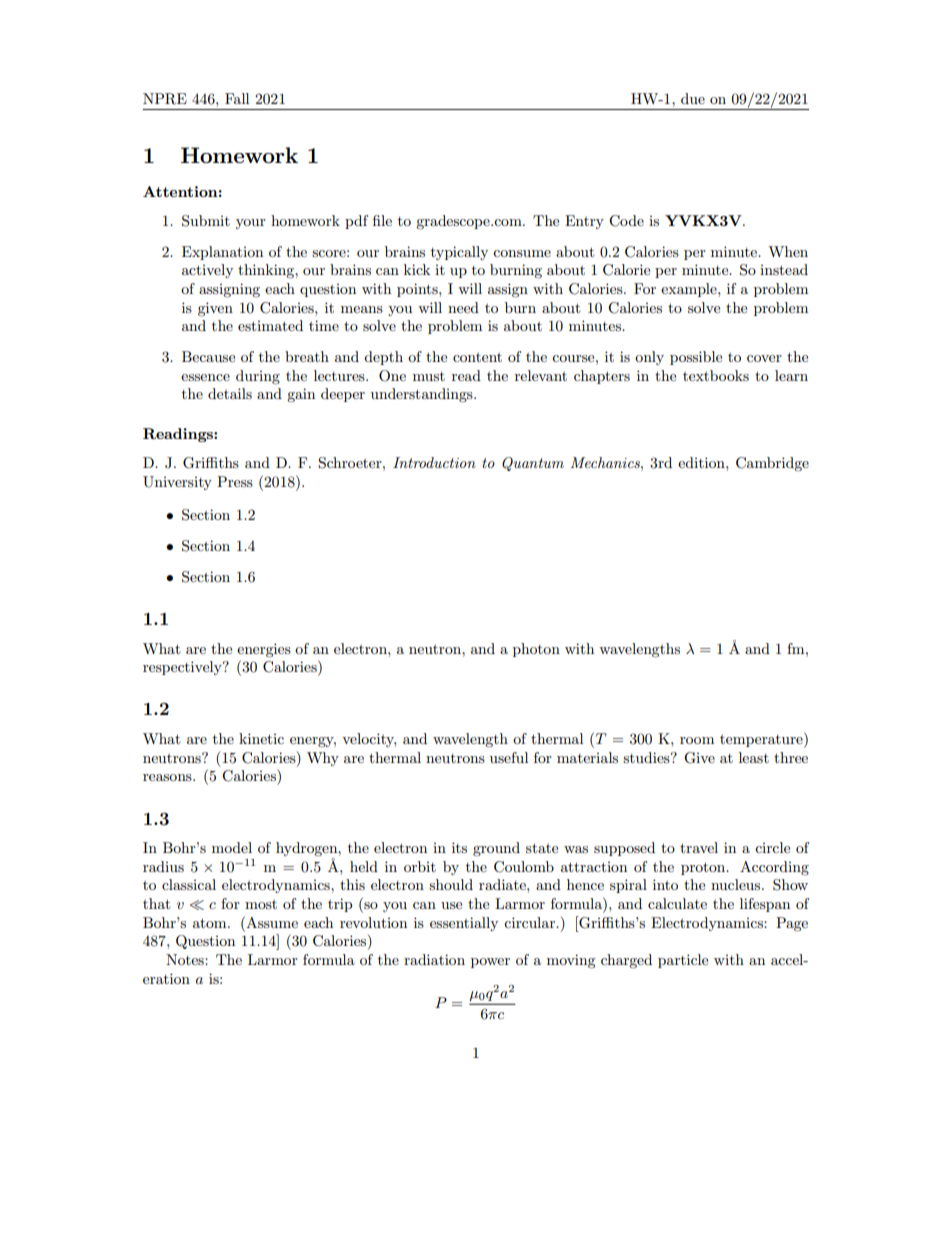 Image resolution: width=952 pixels, height=1233 pixels. Describe the element at coordinates (463, 307) in the screenshot. I see `need` at that location.
